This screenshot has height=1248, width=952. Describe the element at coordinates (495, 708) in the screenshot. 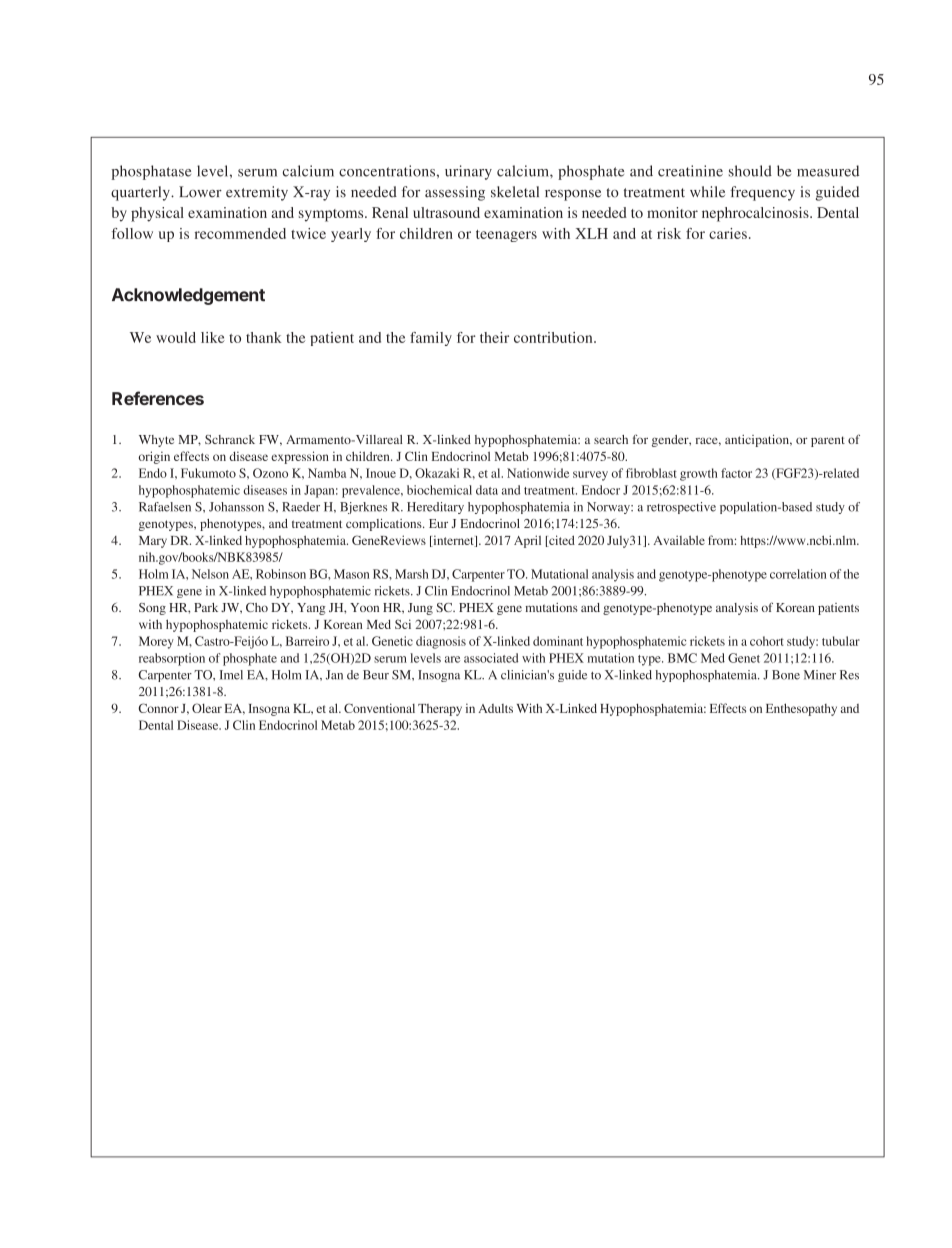

I see `Adults` at that location.
